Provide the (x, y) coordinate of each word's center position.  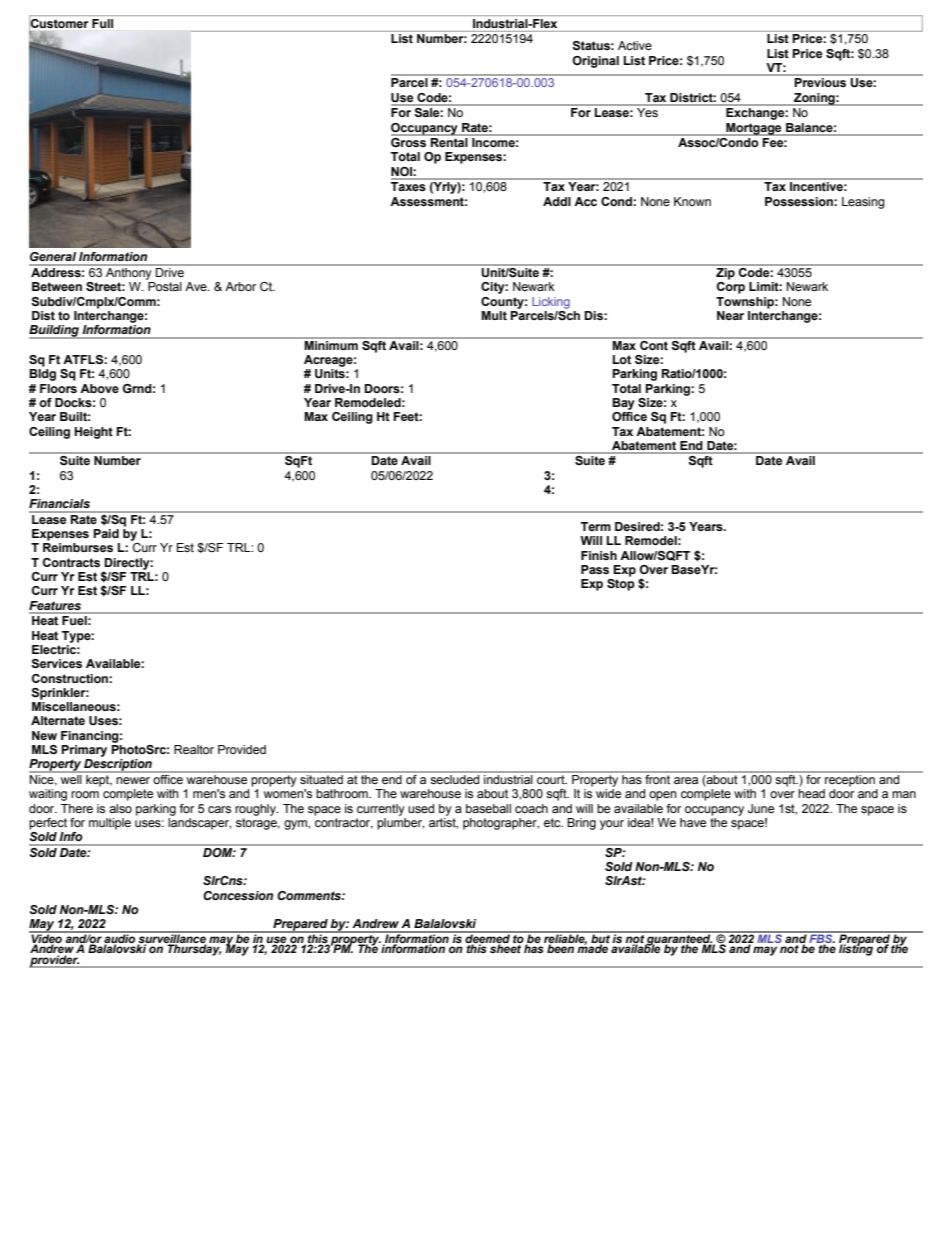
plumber (400, 824)
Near (730, 315)
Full (102, 23)
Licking (551, 303)
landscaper (199, 824)
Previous (820, 82)
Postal (165, 286)
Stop (621, 585)
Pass (595, 569)
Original (595, 62)
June (761, 808)
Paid (106, 533)
